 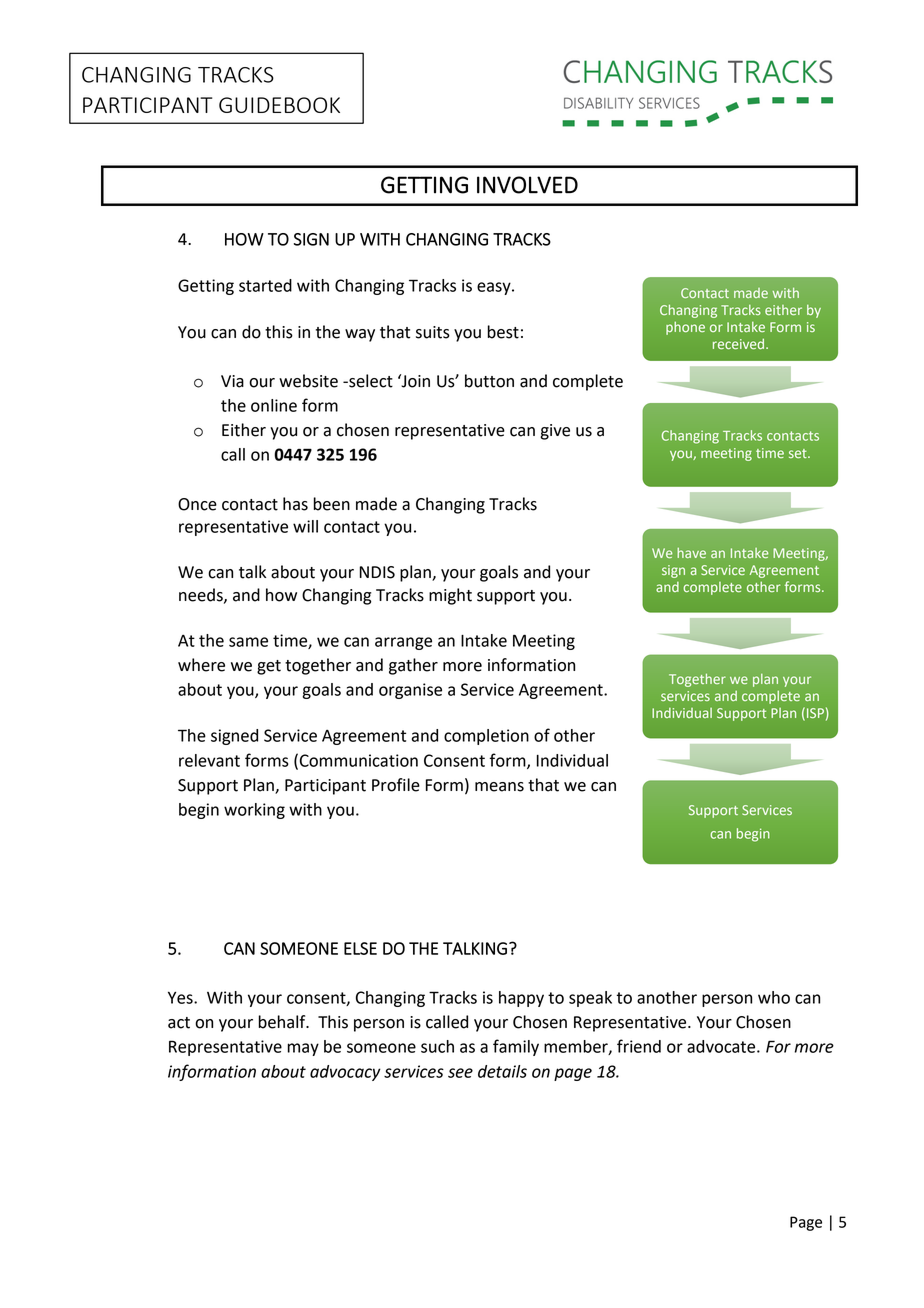 What do you see at coordinates (279, 105) in the screenshot?
I see `GUIDEBOOK` at bounding box center [279, 105].
